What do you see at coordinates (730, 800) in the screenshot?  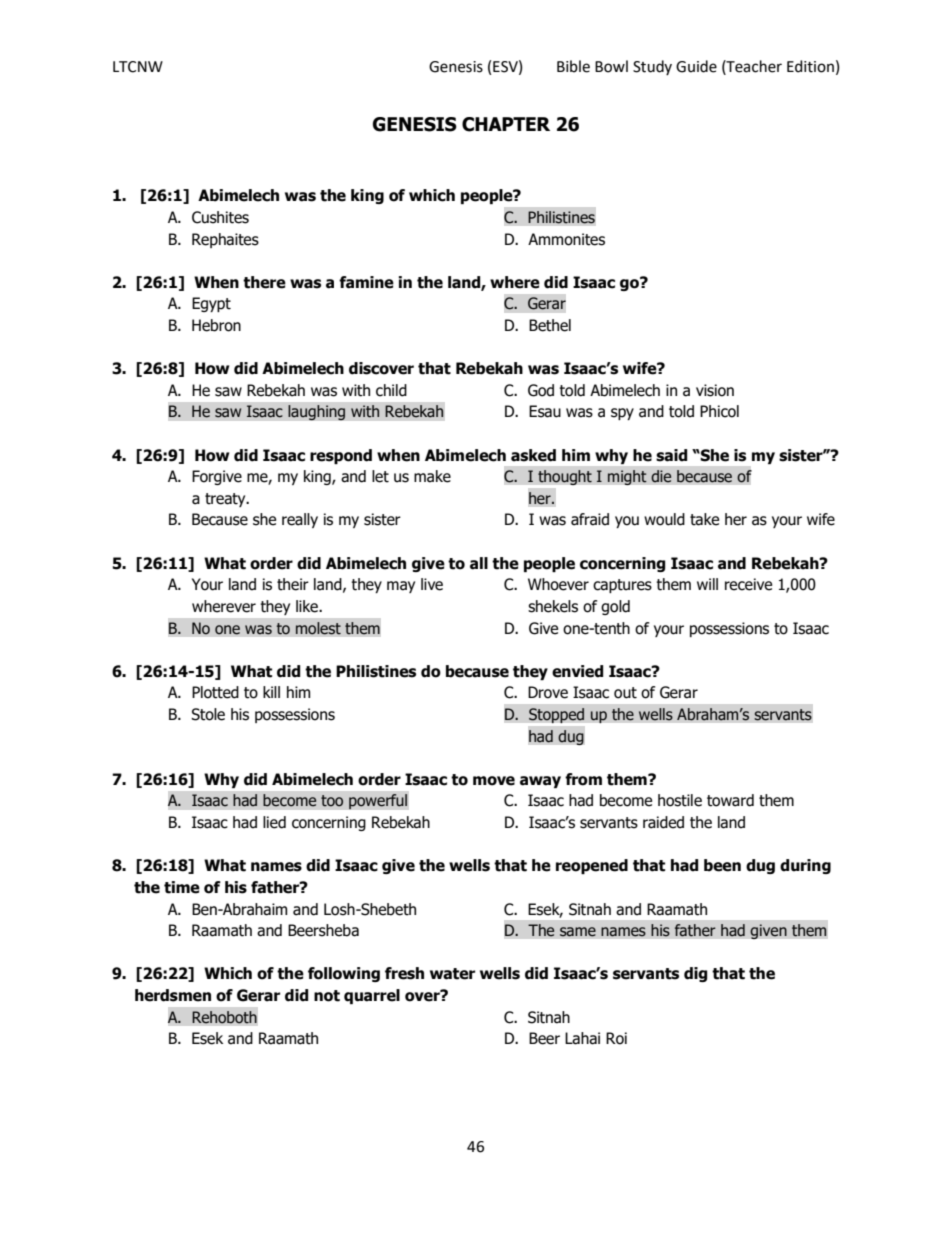 I see `toward` at bounding box center [730, 800].
